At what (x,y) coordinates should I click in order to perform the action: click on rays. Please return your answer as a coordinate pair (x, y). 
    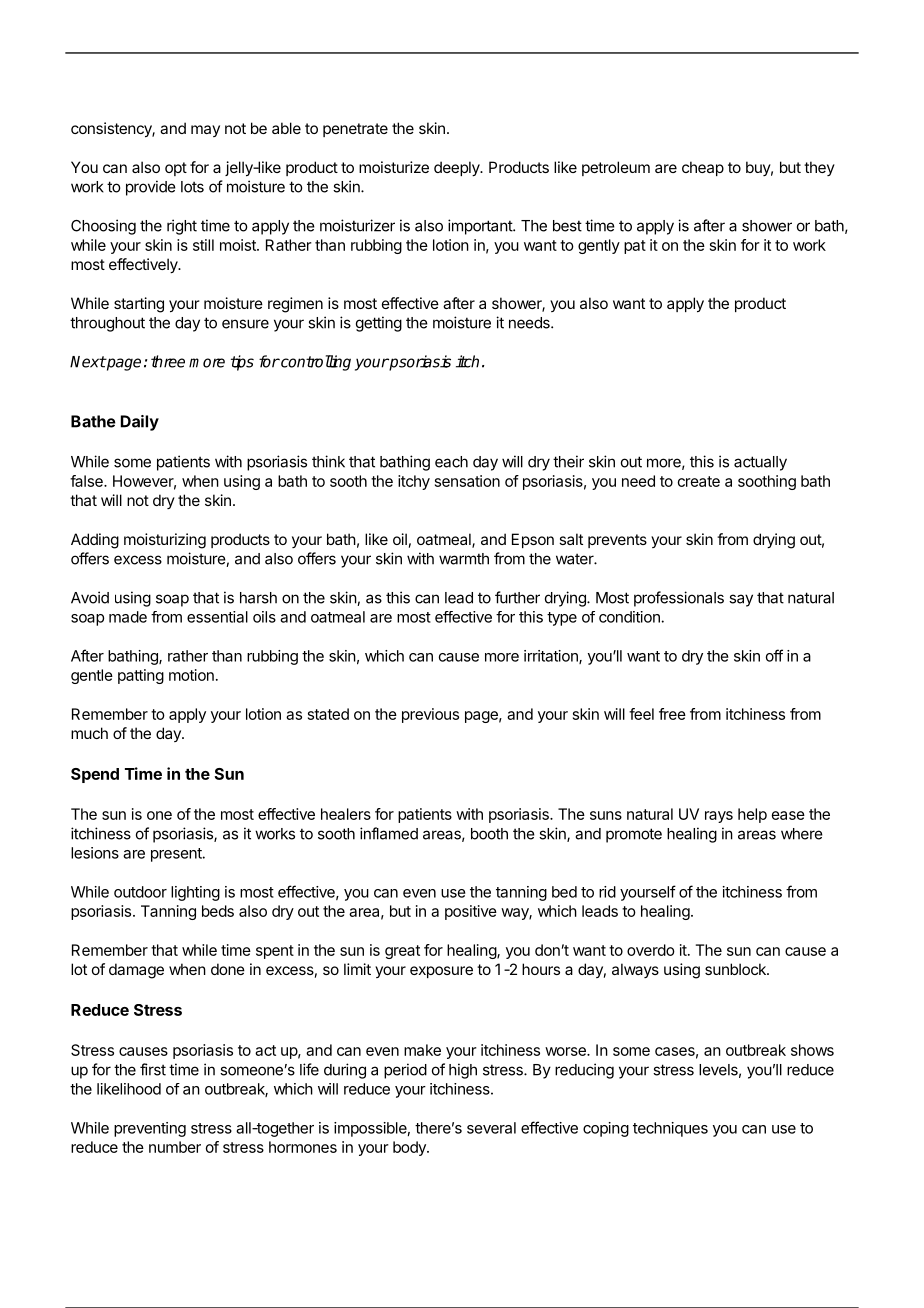
    Looking at the image, I should click on (719, 817).
